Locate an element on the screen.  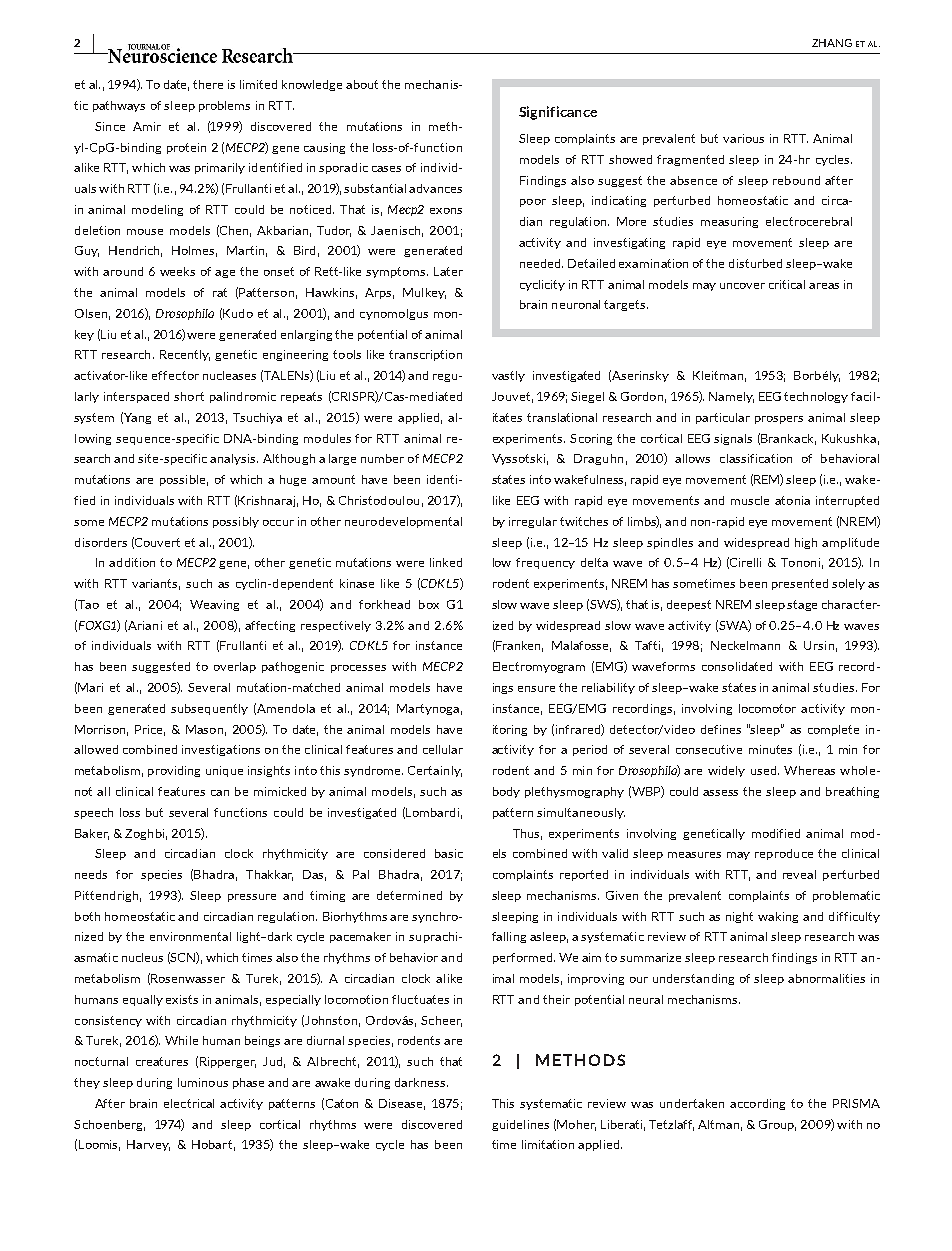
electrical is located at coordinates (189, 1103).
